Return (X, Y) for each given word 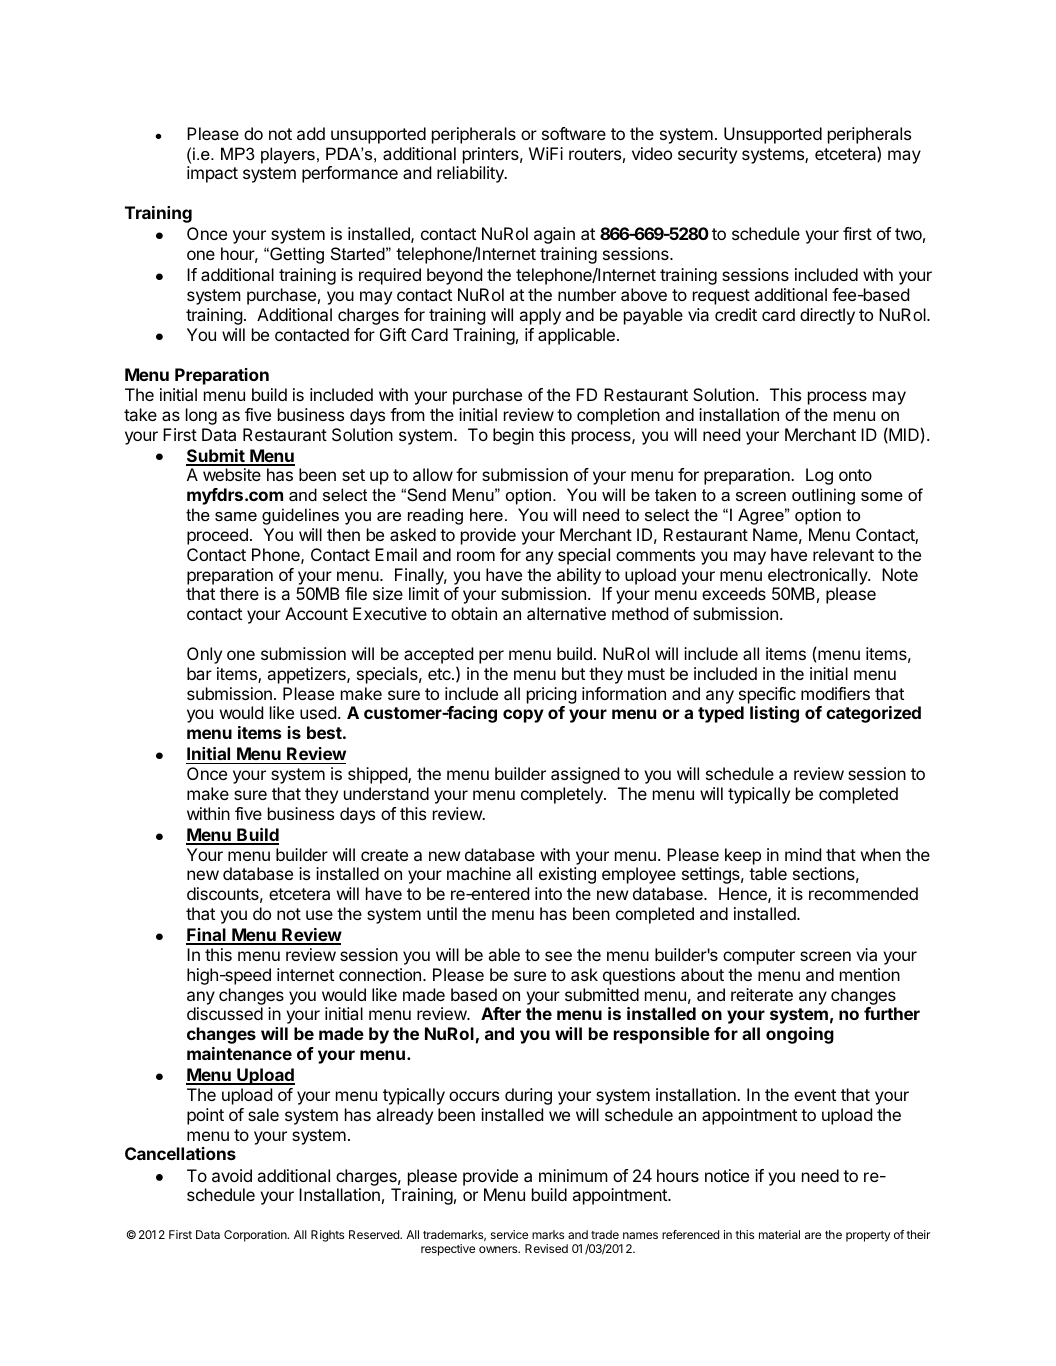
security (707, 155)
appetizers (308, 675)
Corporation (256, 1236)
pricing (552, 695)
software (574, 133)
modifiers (835, 693)
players (288, 155)
